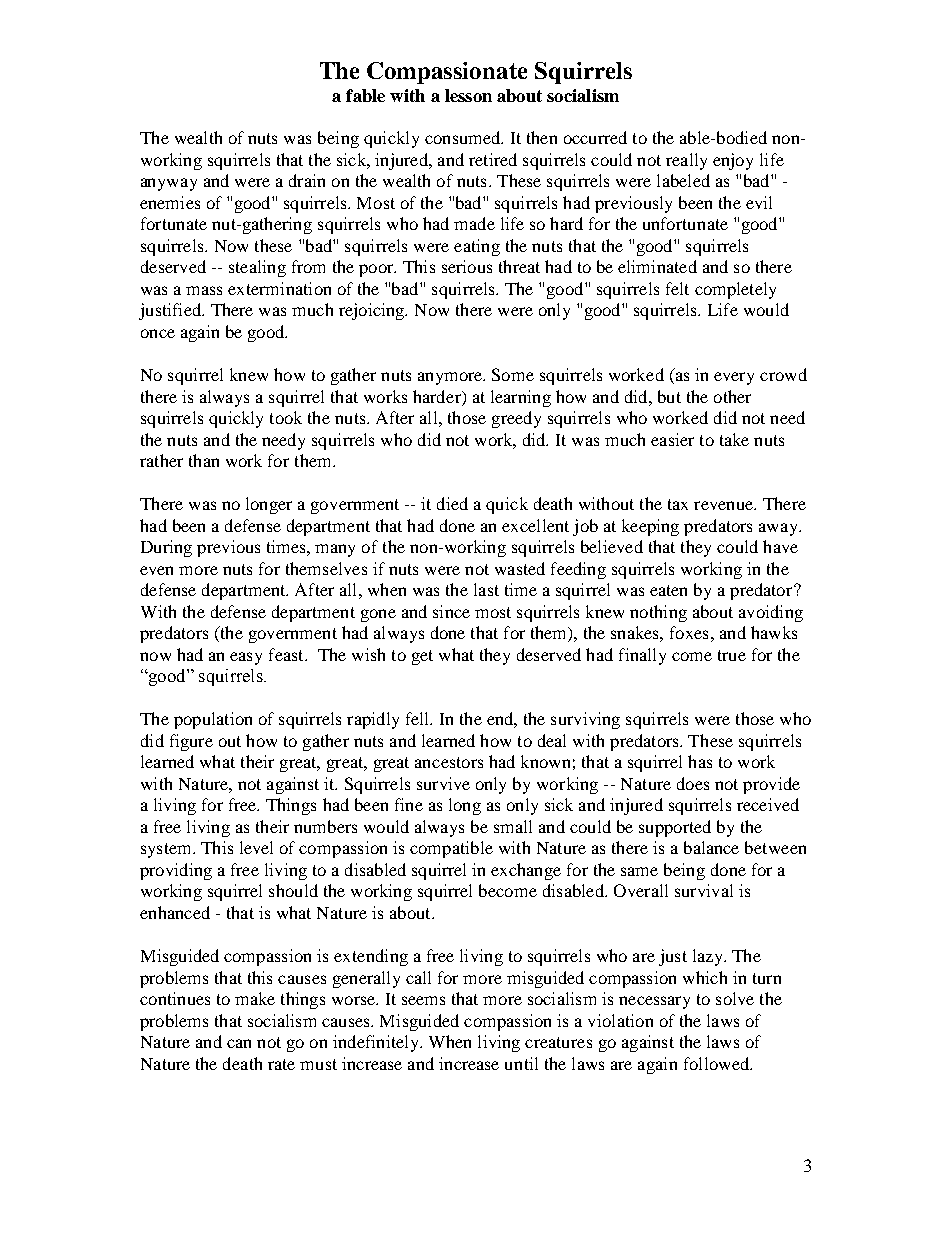 Image resolution: width=952 pixels, height=1233 pixels. I want to click on survive, so click(443, 783).
